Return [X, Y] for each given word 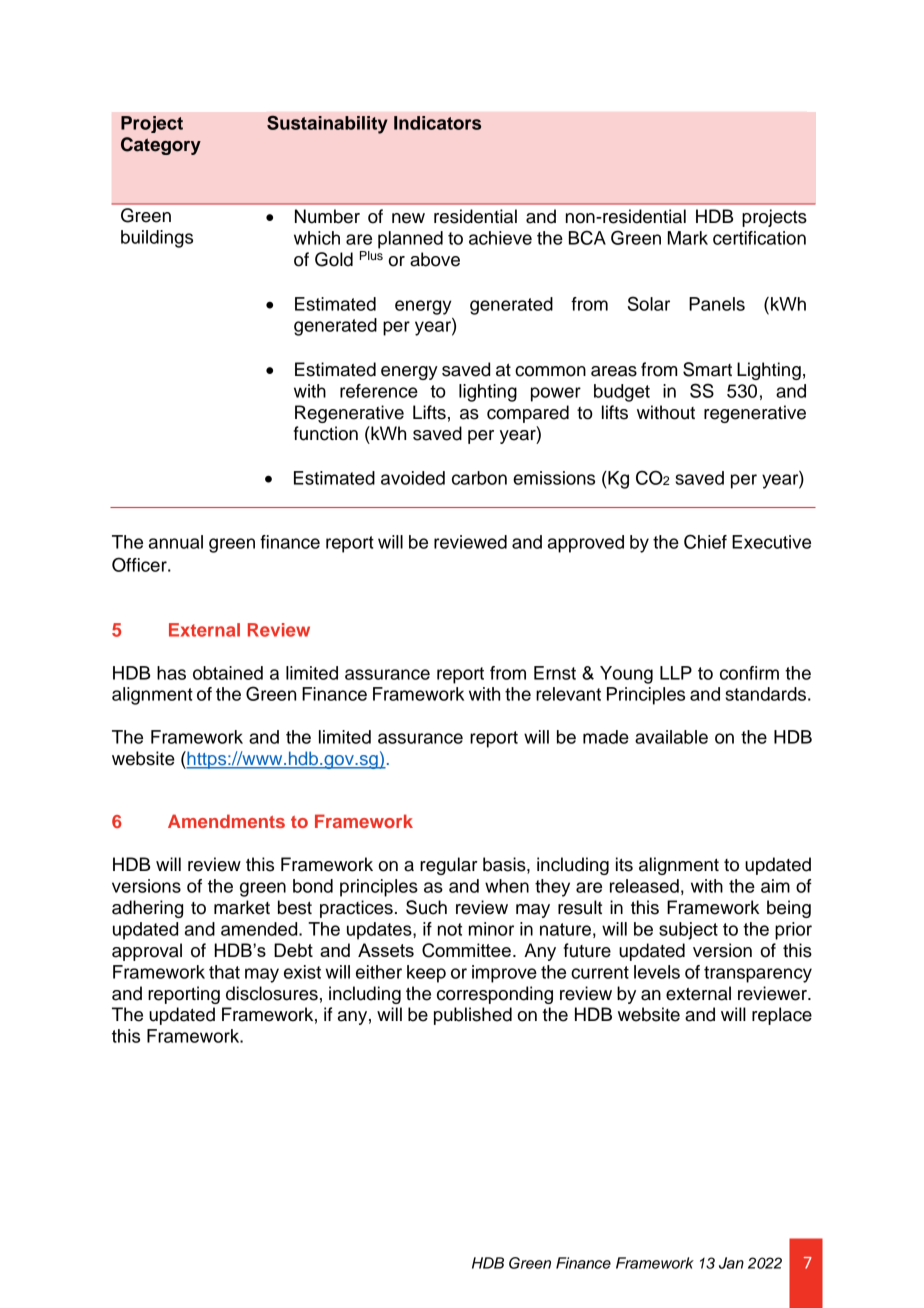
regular [449, 866]
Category [161, 146]
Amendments [226, 821]
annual [176, 542]
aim [775, 886]
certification [759, 238]
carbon [479, 478]
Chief [705, 541]
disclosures [272, 993]
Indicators [437, 123]
